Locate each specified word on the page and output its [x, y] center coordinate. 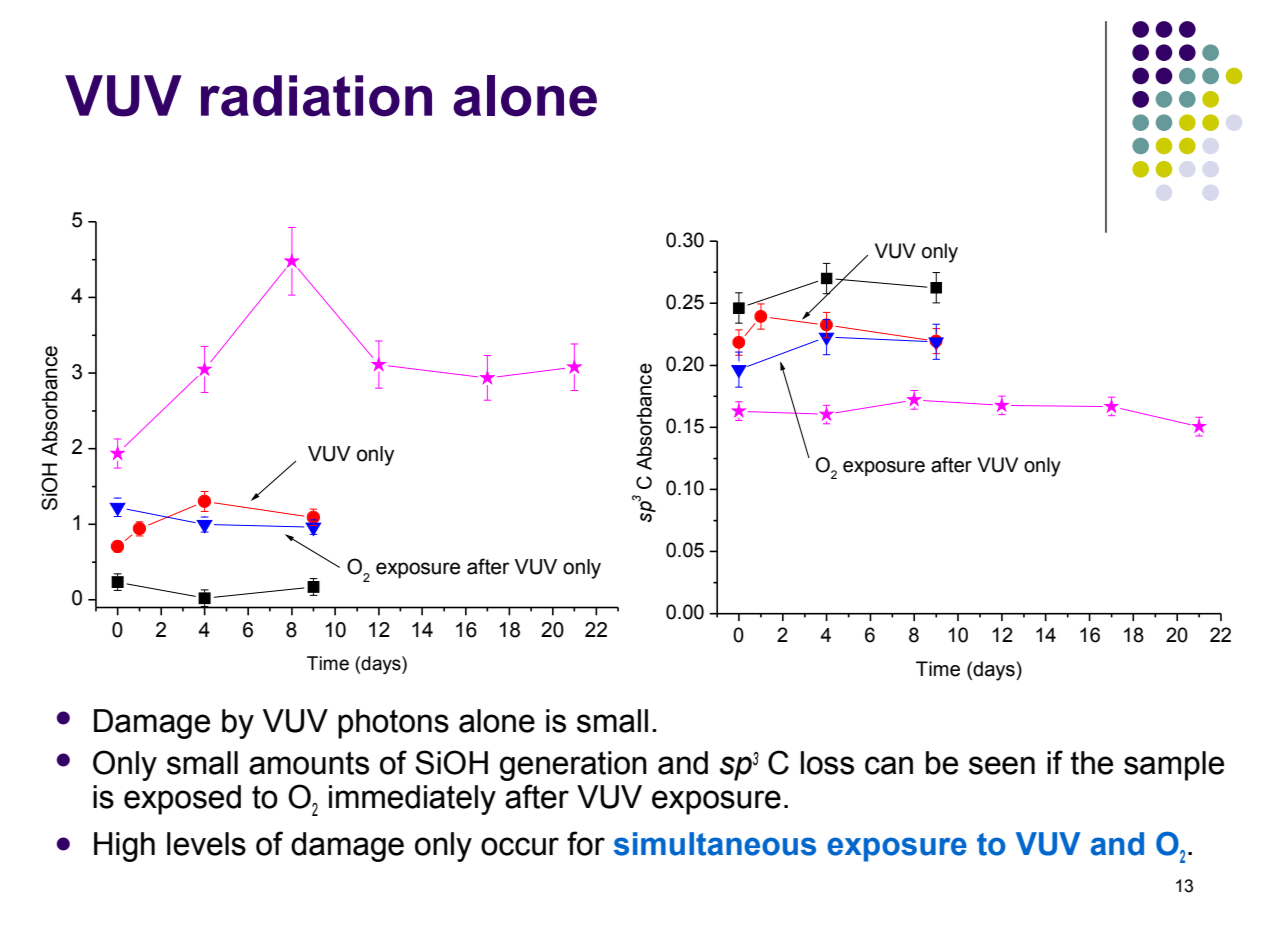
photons [393, 724]
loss [827, 763]
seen [1002, 765]
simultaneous [715, 844]
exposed [182, 800]
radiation [316, 96]
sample [1174, 766]
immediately [412, 800]
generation [573, 766]
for [586, 843]
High [124, 847]
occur [520, 846]
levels [206, 844]
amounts [309, 763]
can [889, 765]
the [1091, 763]
